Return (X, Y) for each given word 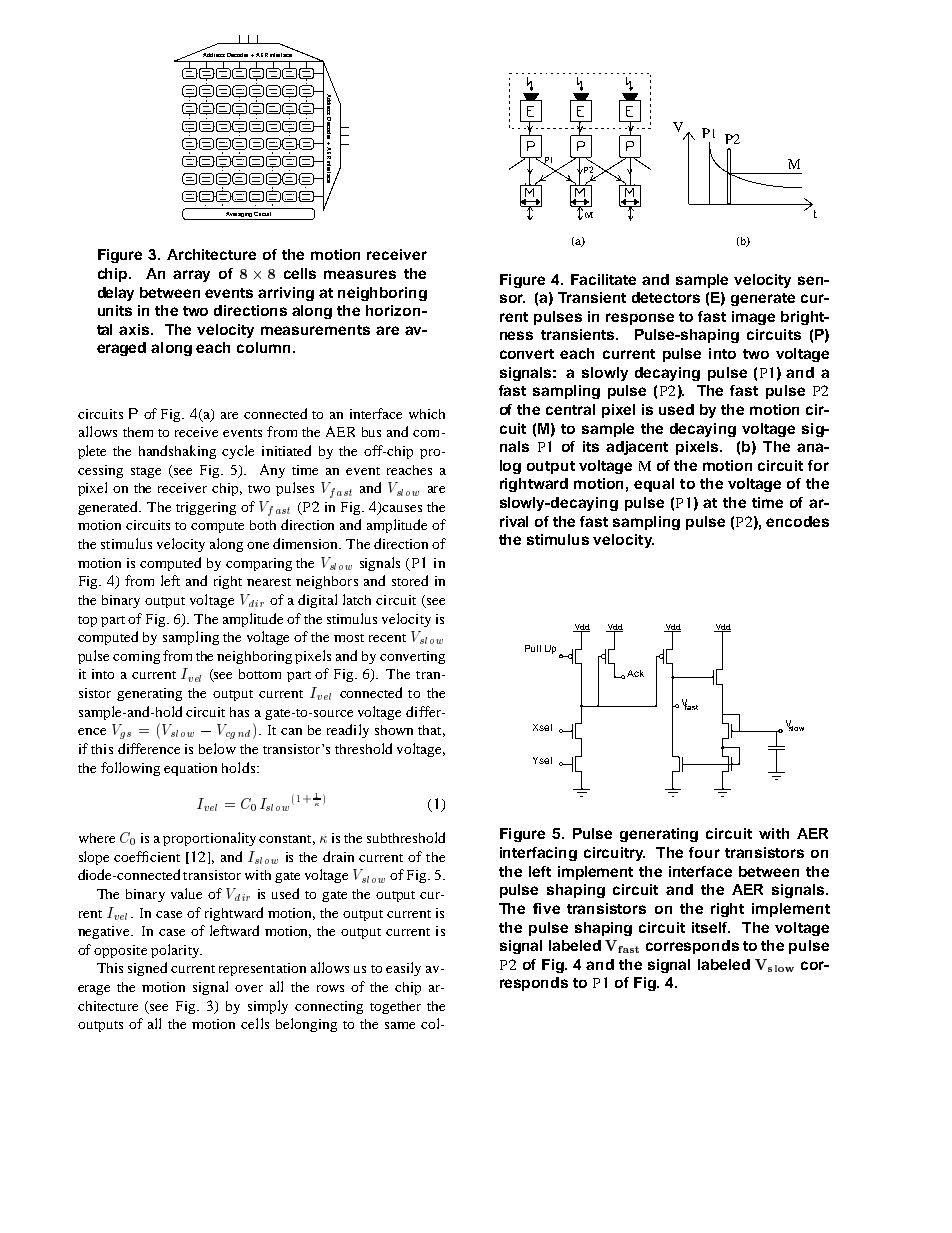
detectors (666, 297)
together (395, 1007)
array (191, 276)
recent (387, 638)
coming (136, 657)
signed (147, 969)
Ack (635, 673)
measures (360, 274)
